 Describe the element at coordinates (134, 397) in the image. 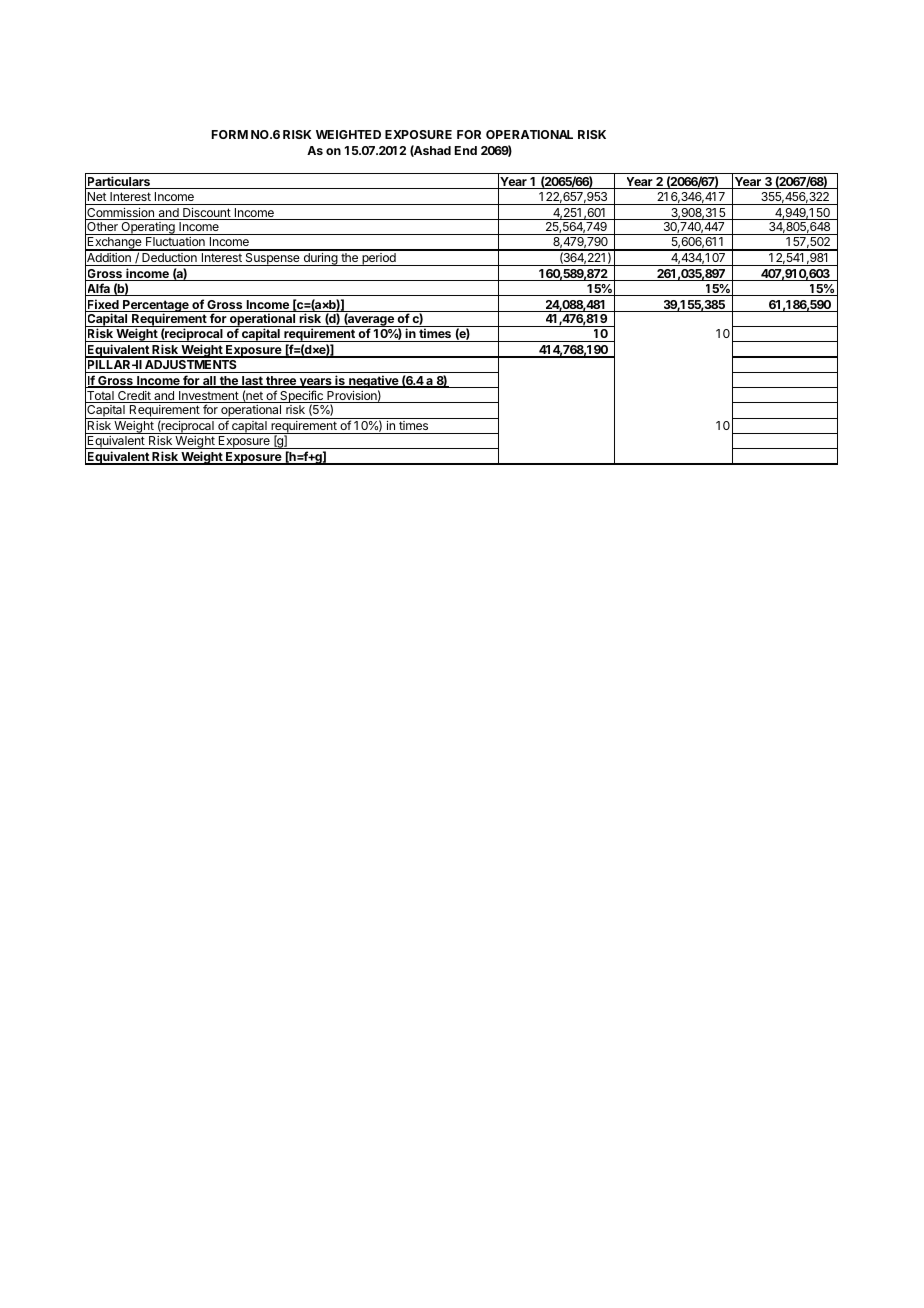

I see `Credit` at that location.
